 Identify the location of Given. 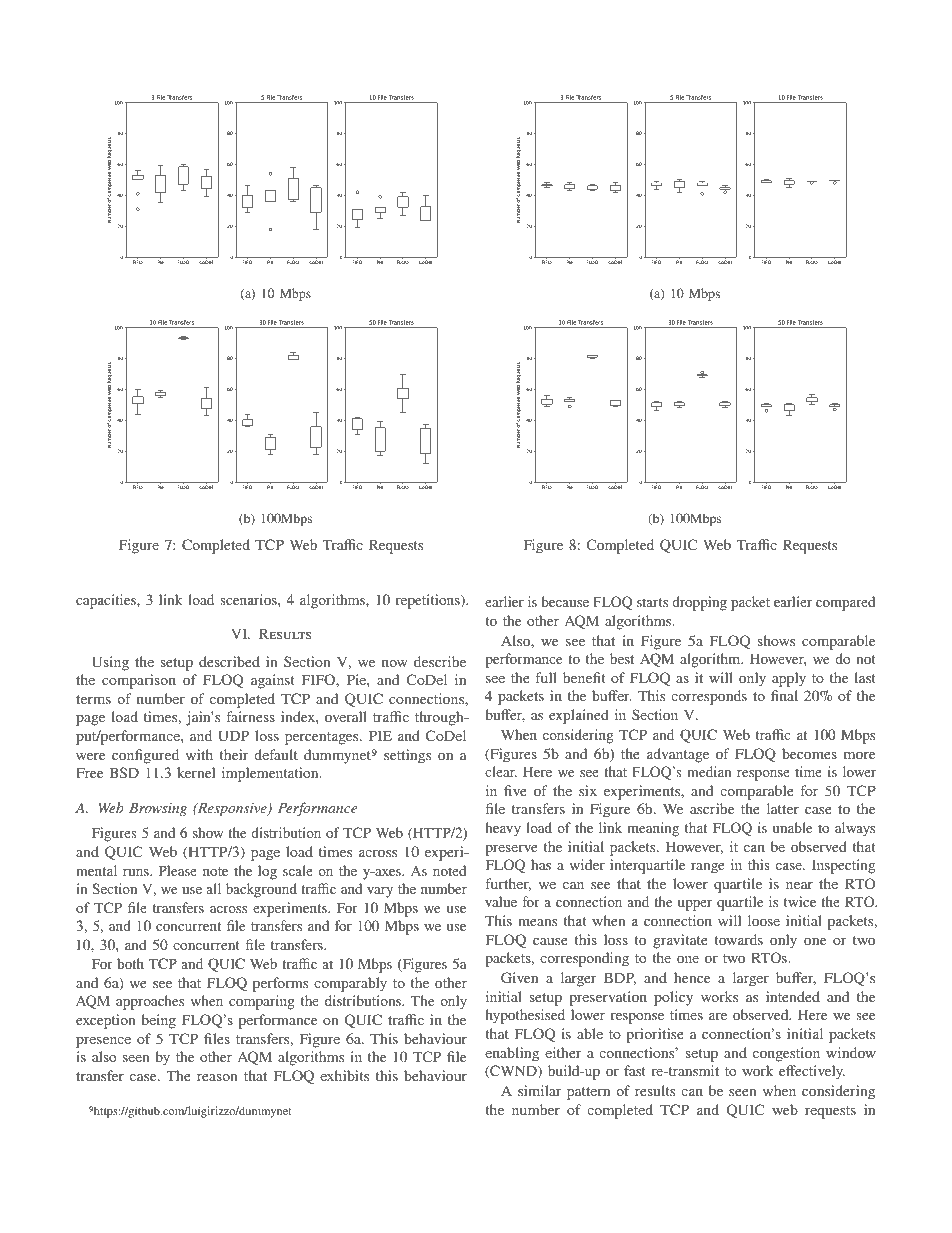
(519, 977).
